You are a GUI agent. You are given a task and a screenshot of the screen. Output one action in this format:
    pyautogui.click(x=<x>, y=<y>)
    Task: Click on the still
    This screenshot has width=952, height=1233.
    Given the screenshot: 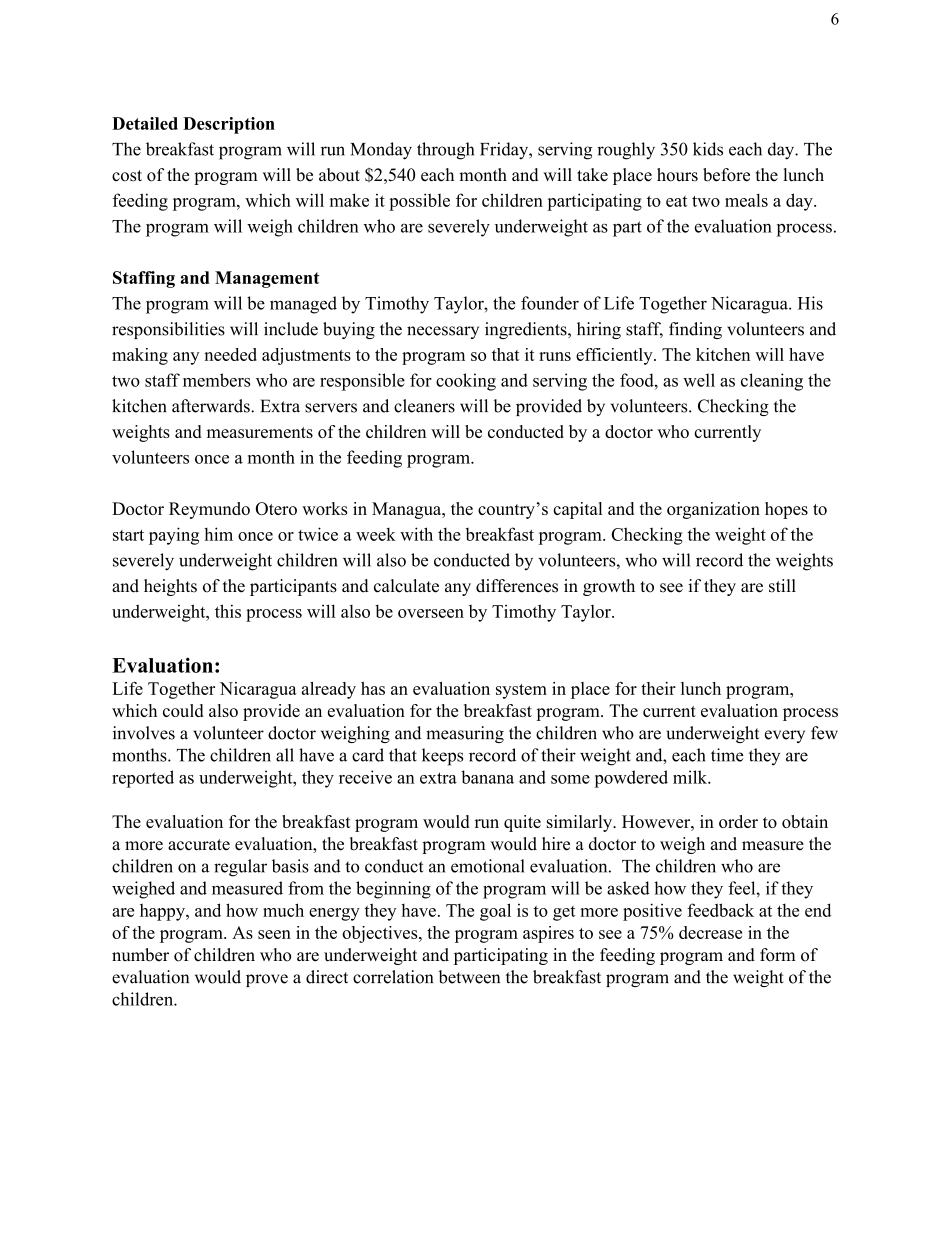 What is the action you would take?
    pyautogui.click(x=782, y=586)
